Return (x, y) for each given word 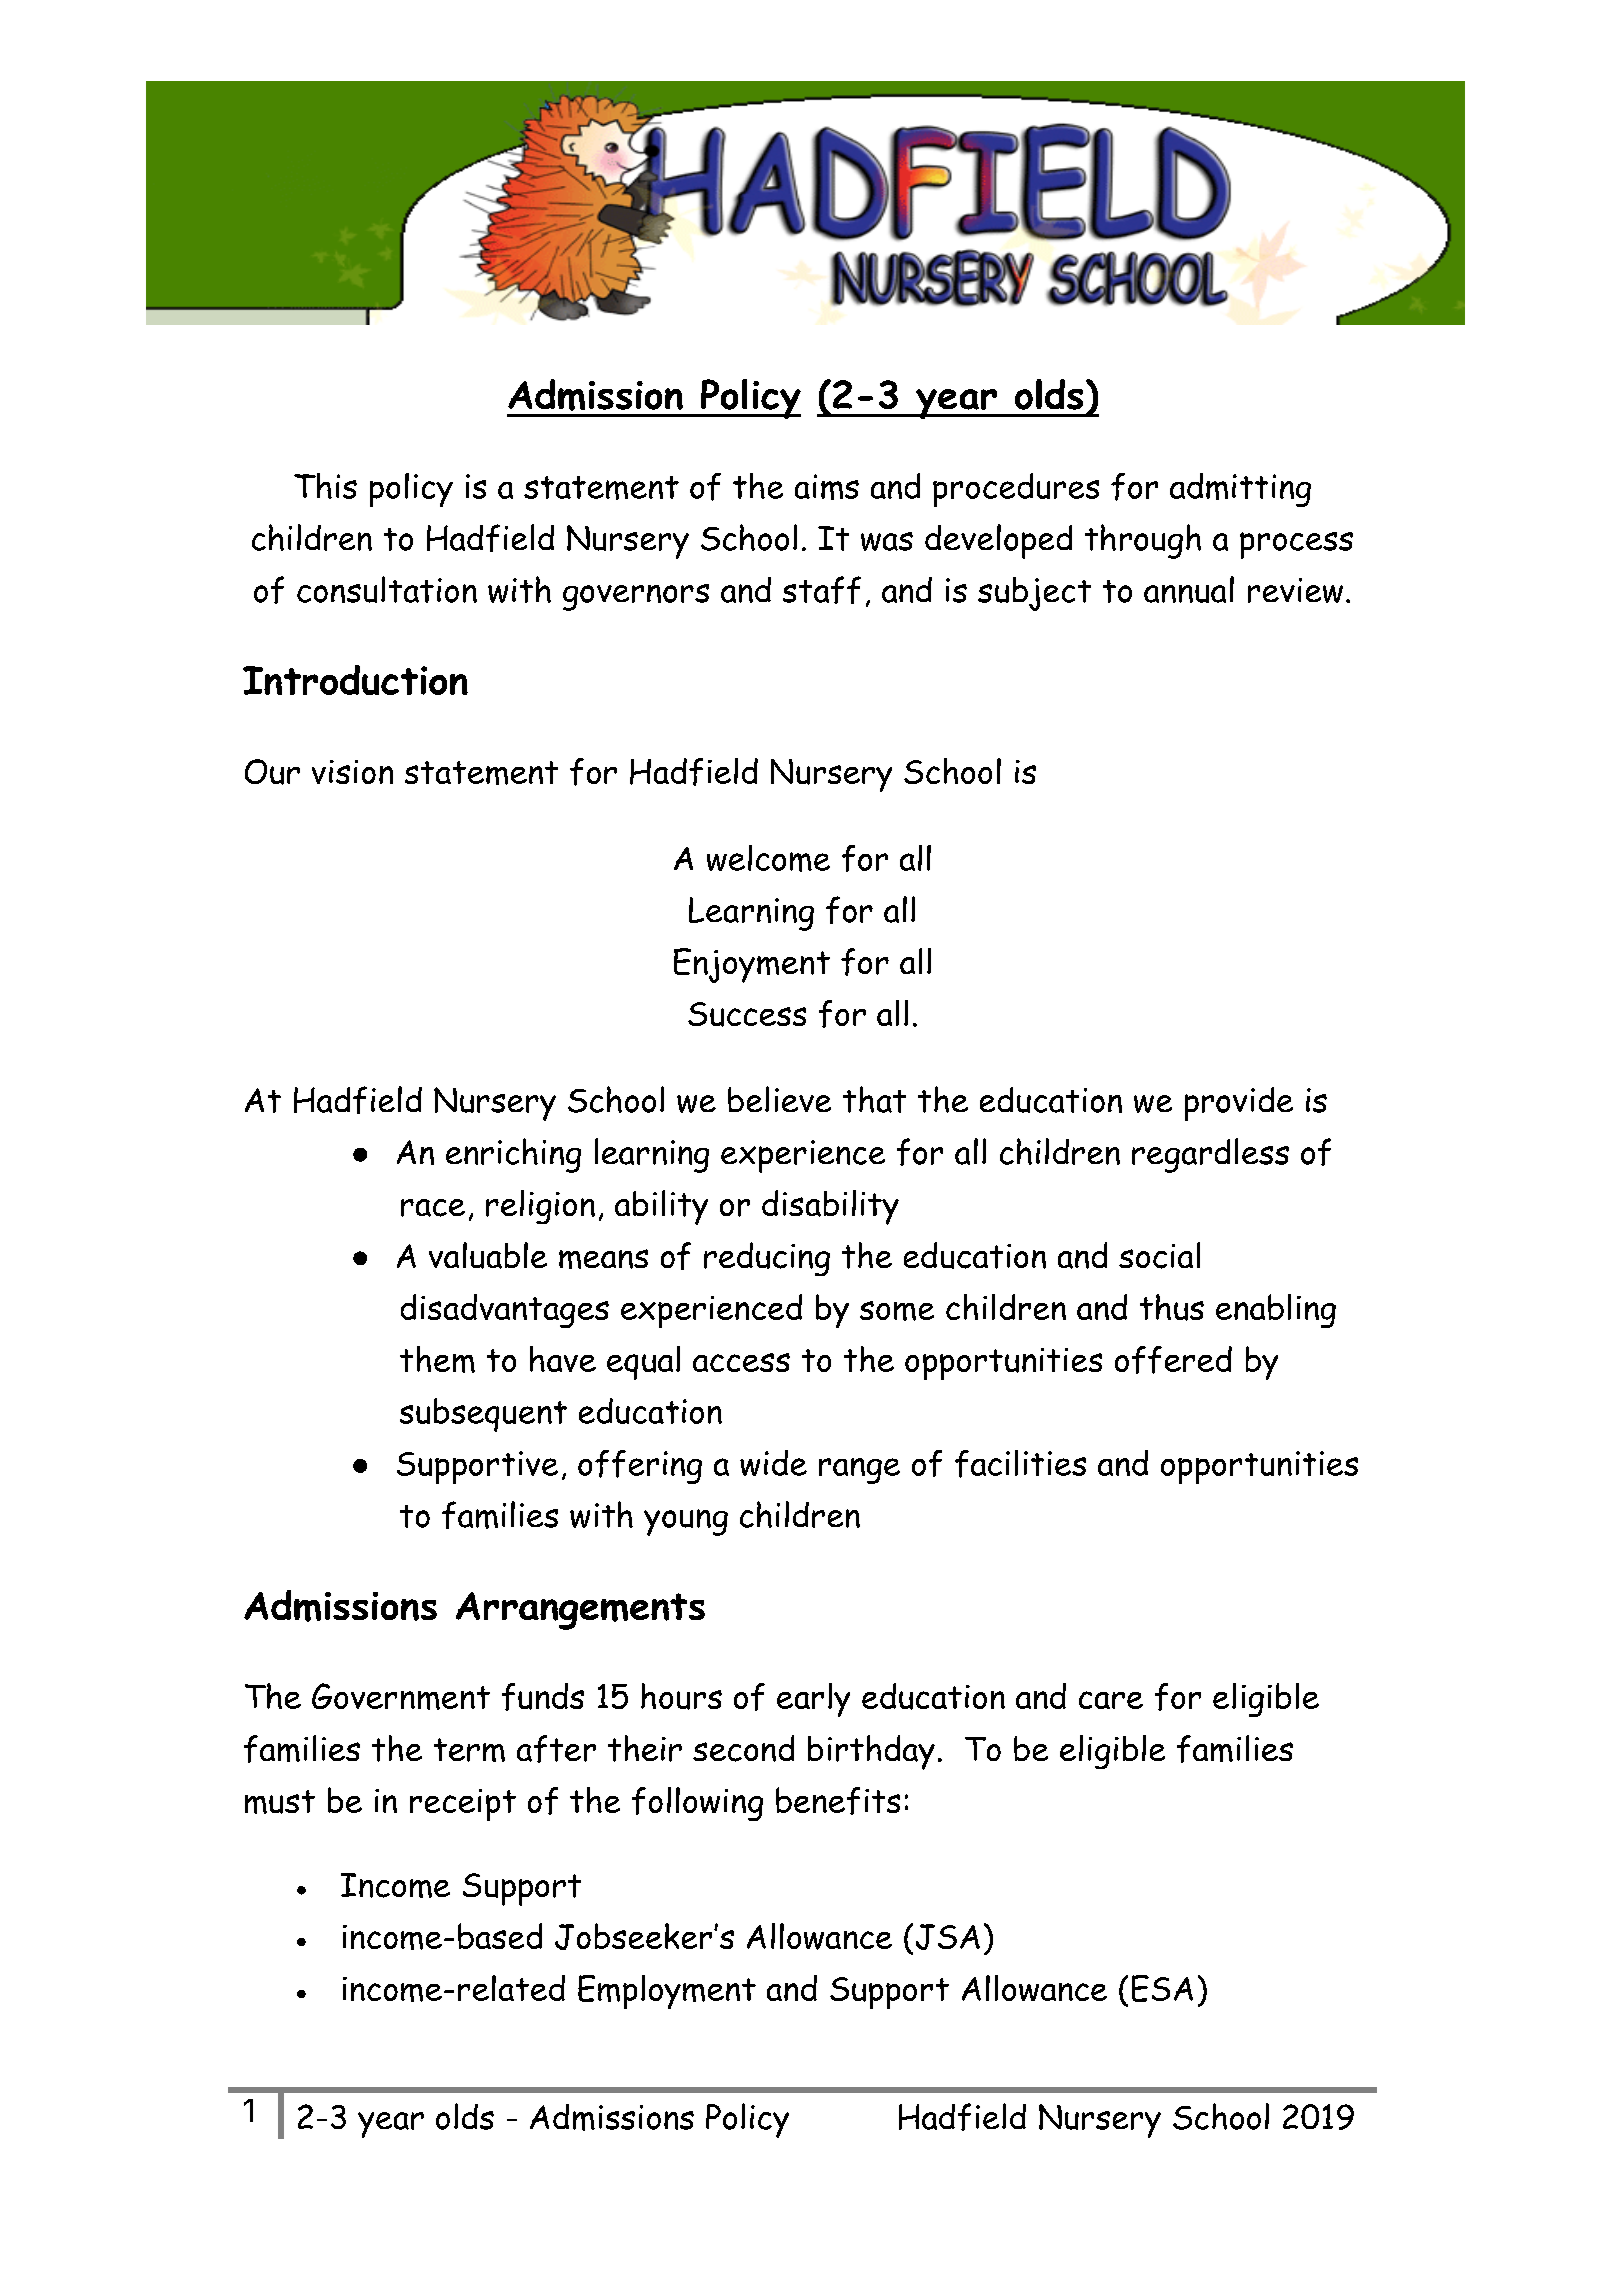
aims (827, 487)
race (433, 1208)
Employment (667, 1992)
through (1143, 541)
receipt (463, 1805)
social (1159, 1255)
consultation (387, 589)
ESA (1162, 1988)
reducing (767, 1259)
